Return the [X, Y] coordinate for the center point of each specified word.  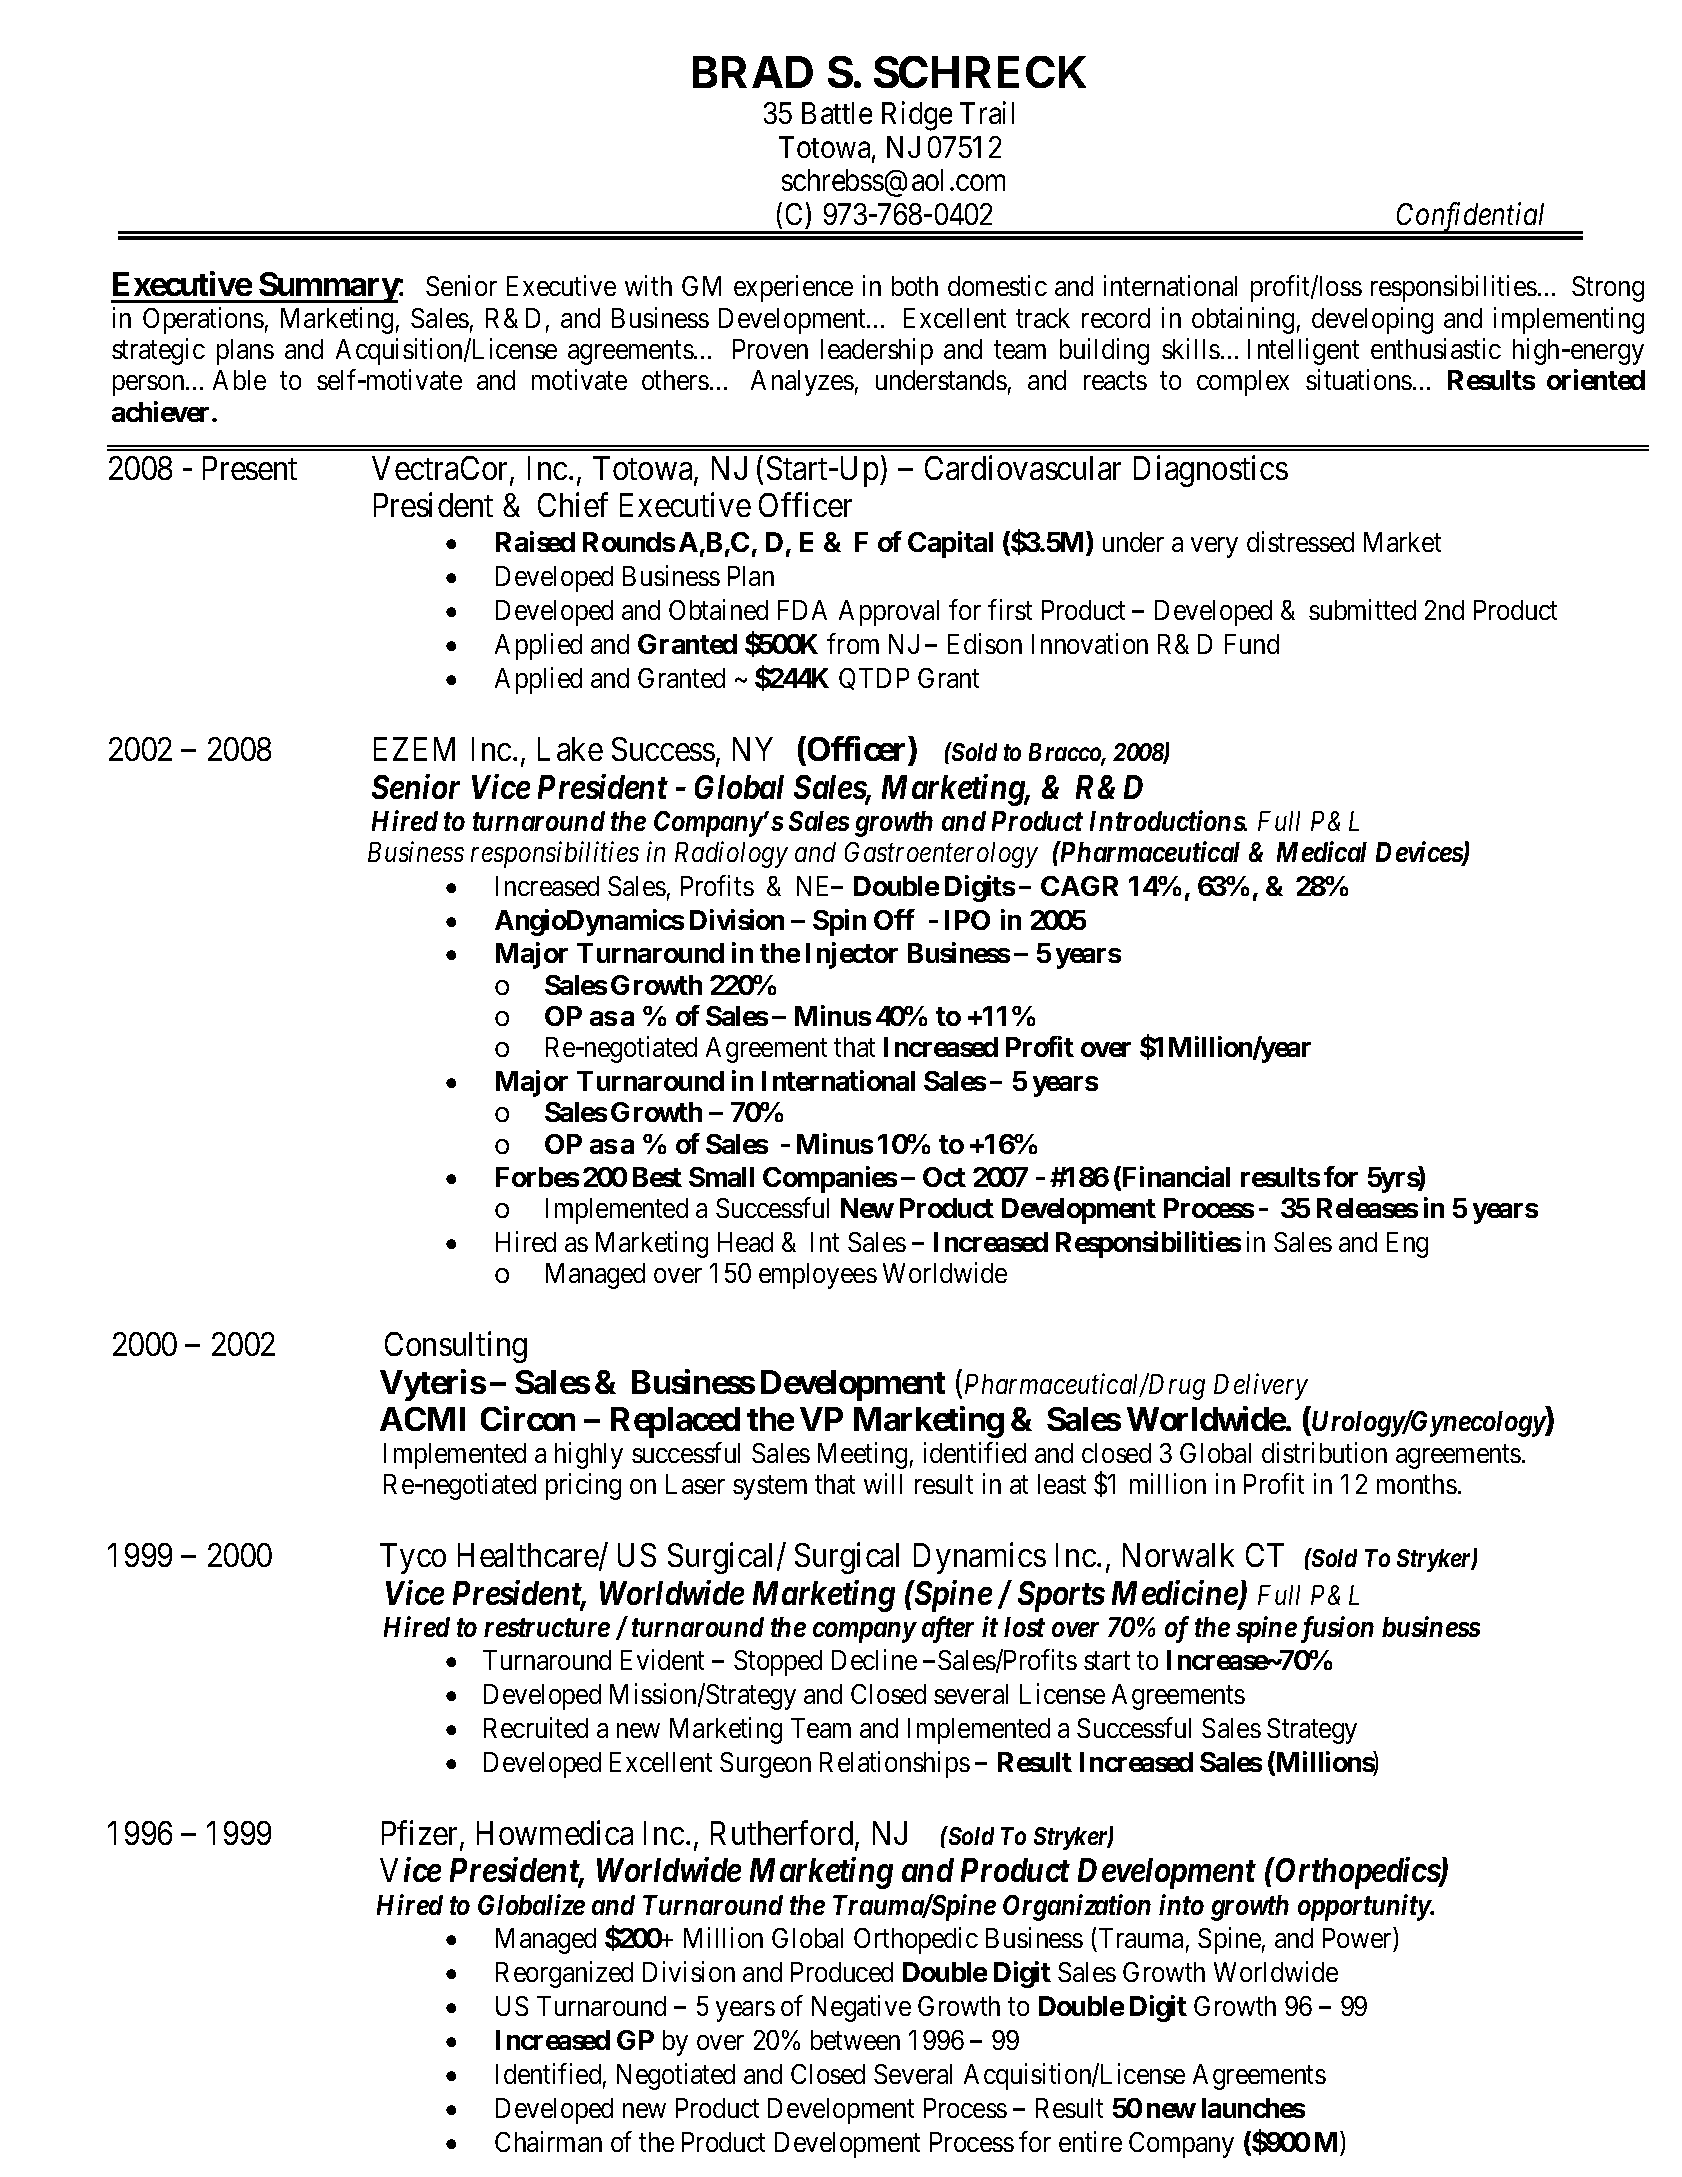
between [855, 2040]
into [1181, 1904]
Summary [328, 287]
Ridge [917, 116]
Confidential [1472, 218]
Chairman [548, 2141]
